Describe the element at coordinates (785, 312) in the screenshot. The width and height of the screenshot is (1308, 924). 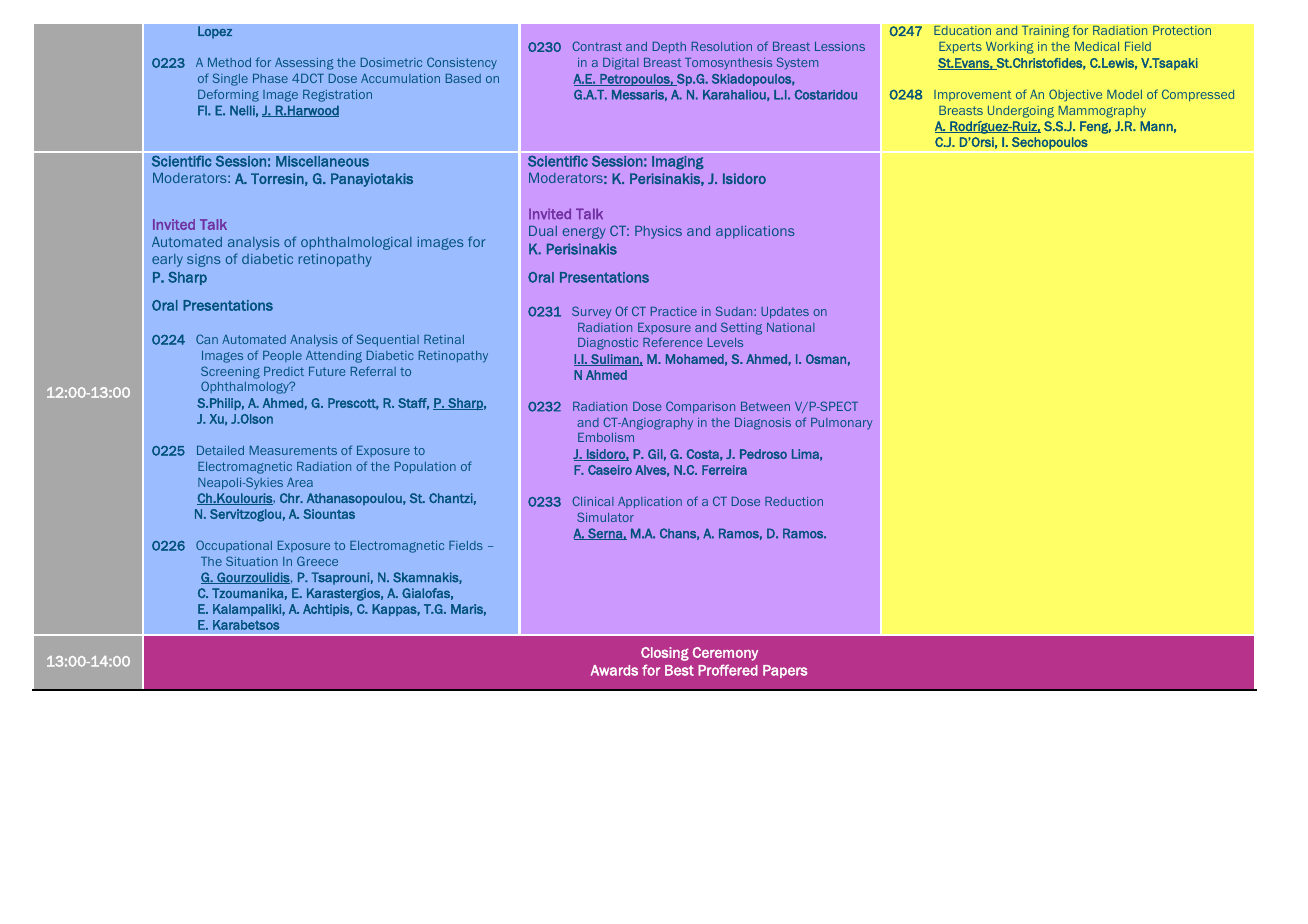
I see `Updates` at that location.
